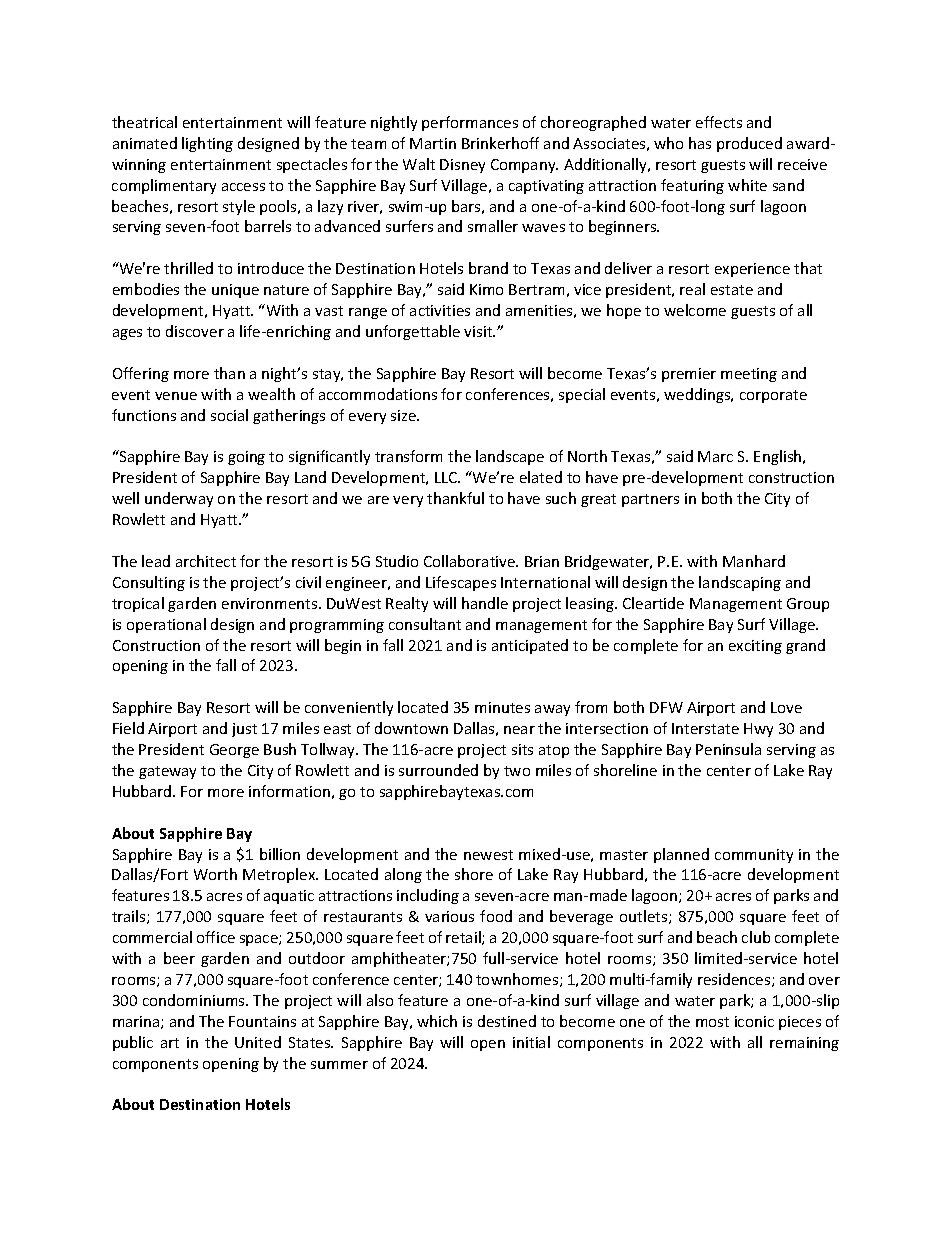 The height and width of the page is (1233, 952). I want to click on handle, so click(485, 603).
